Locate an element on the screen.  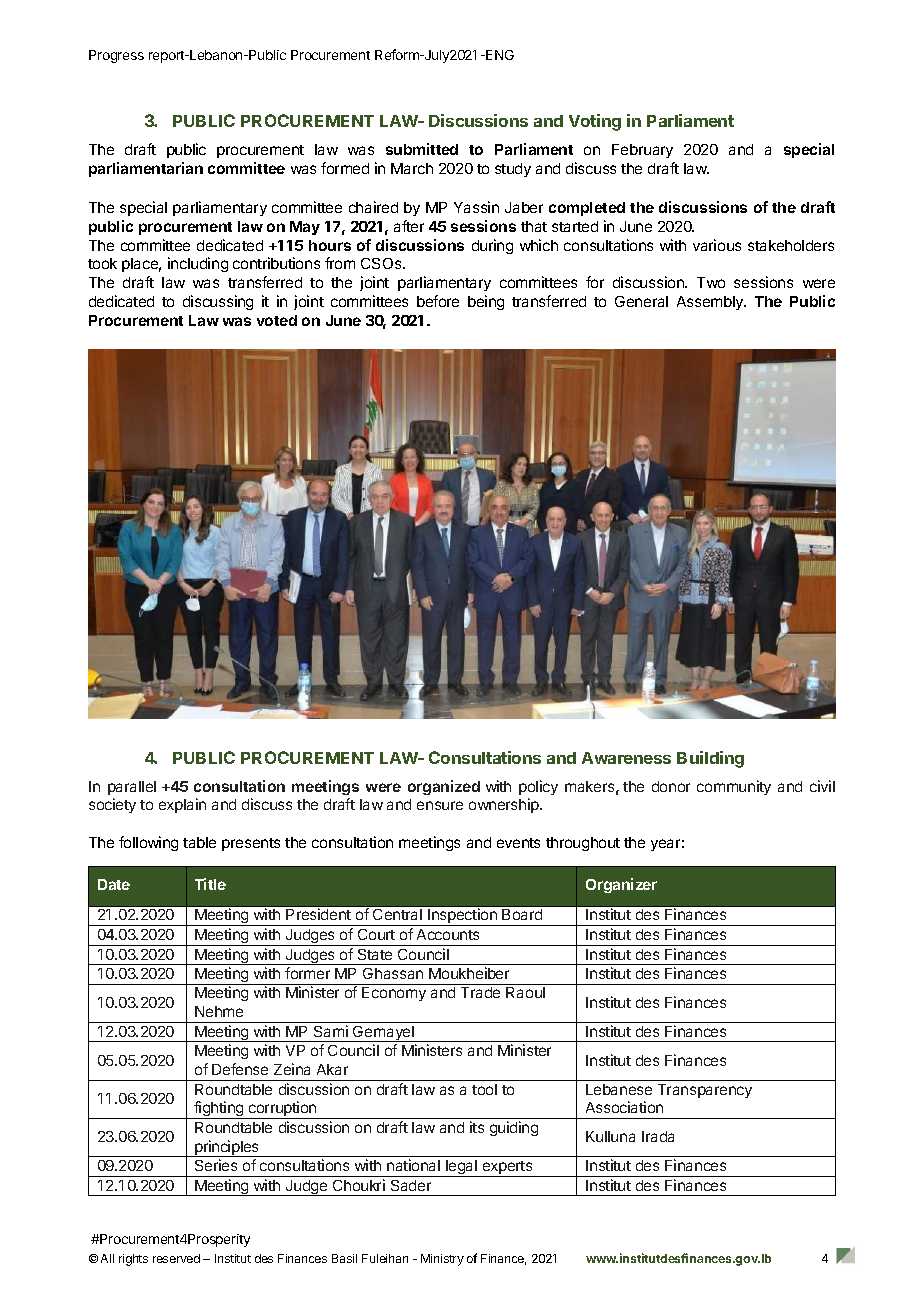
Transparency is located at coordinates (705, 1091).
